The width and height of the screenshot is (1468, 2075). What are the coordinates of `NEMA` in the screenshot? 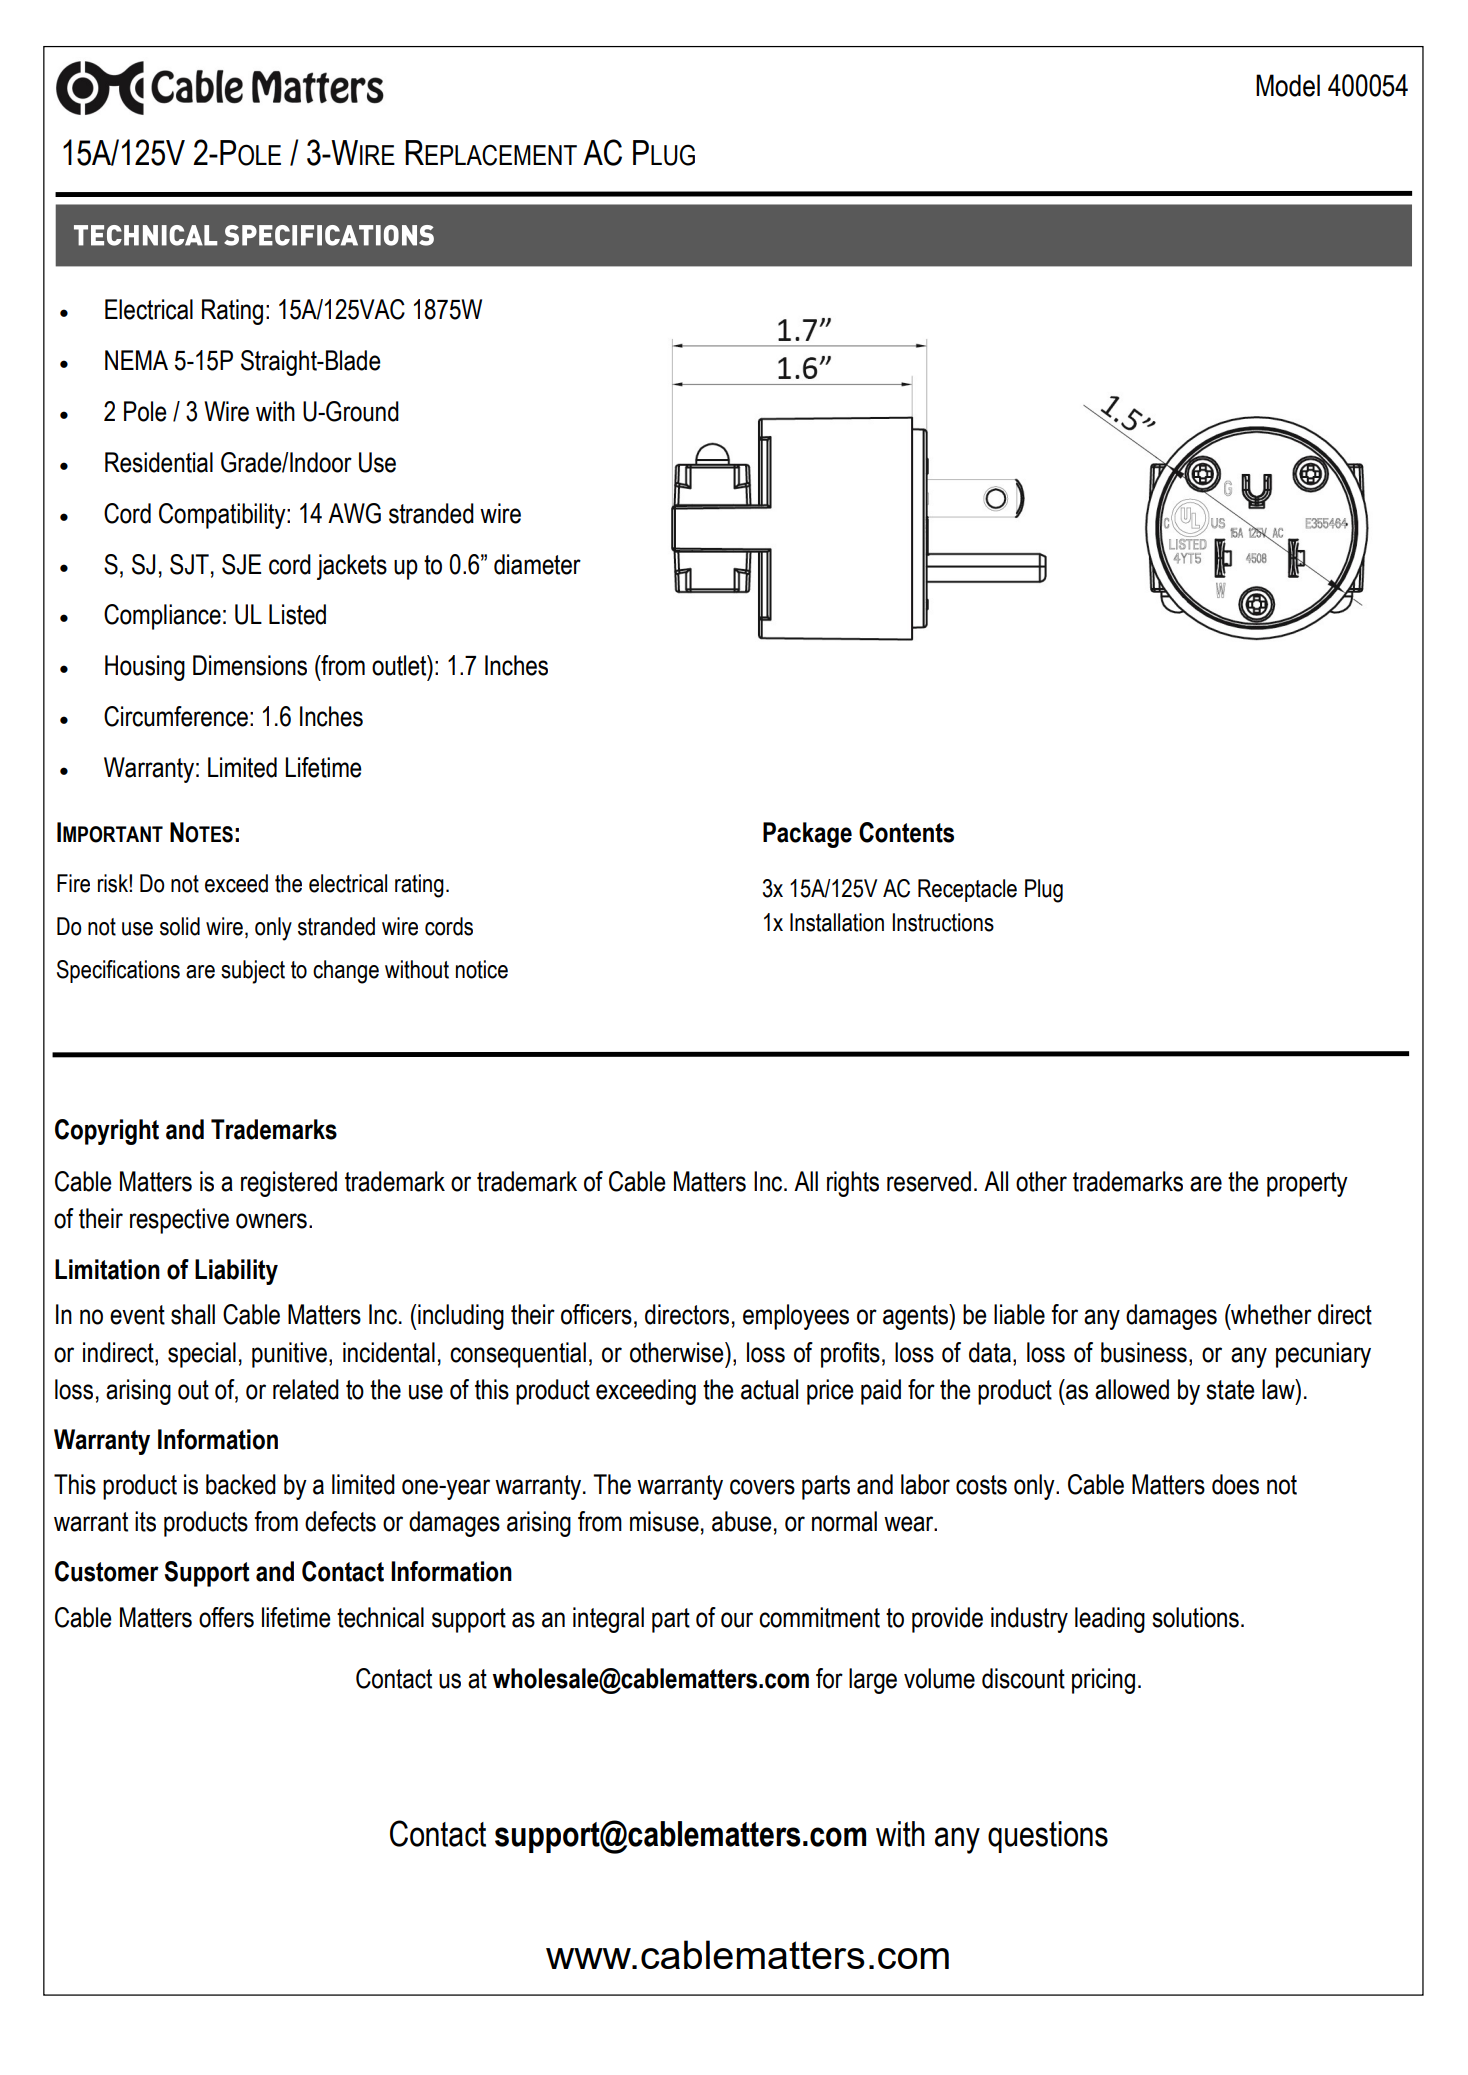 It's located at (136, 360).
